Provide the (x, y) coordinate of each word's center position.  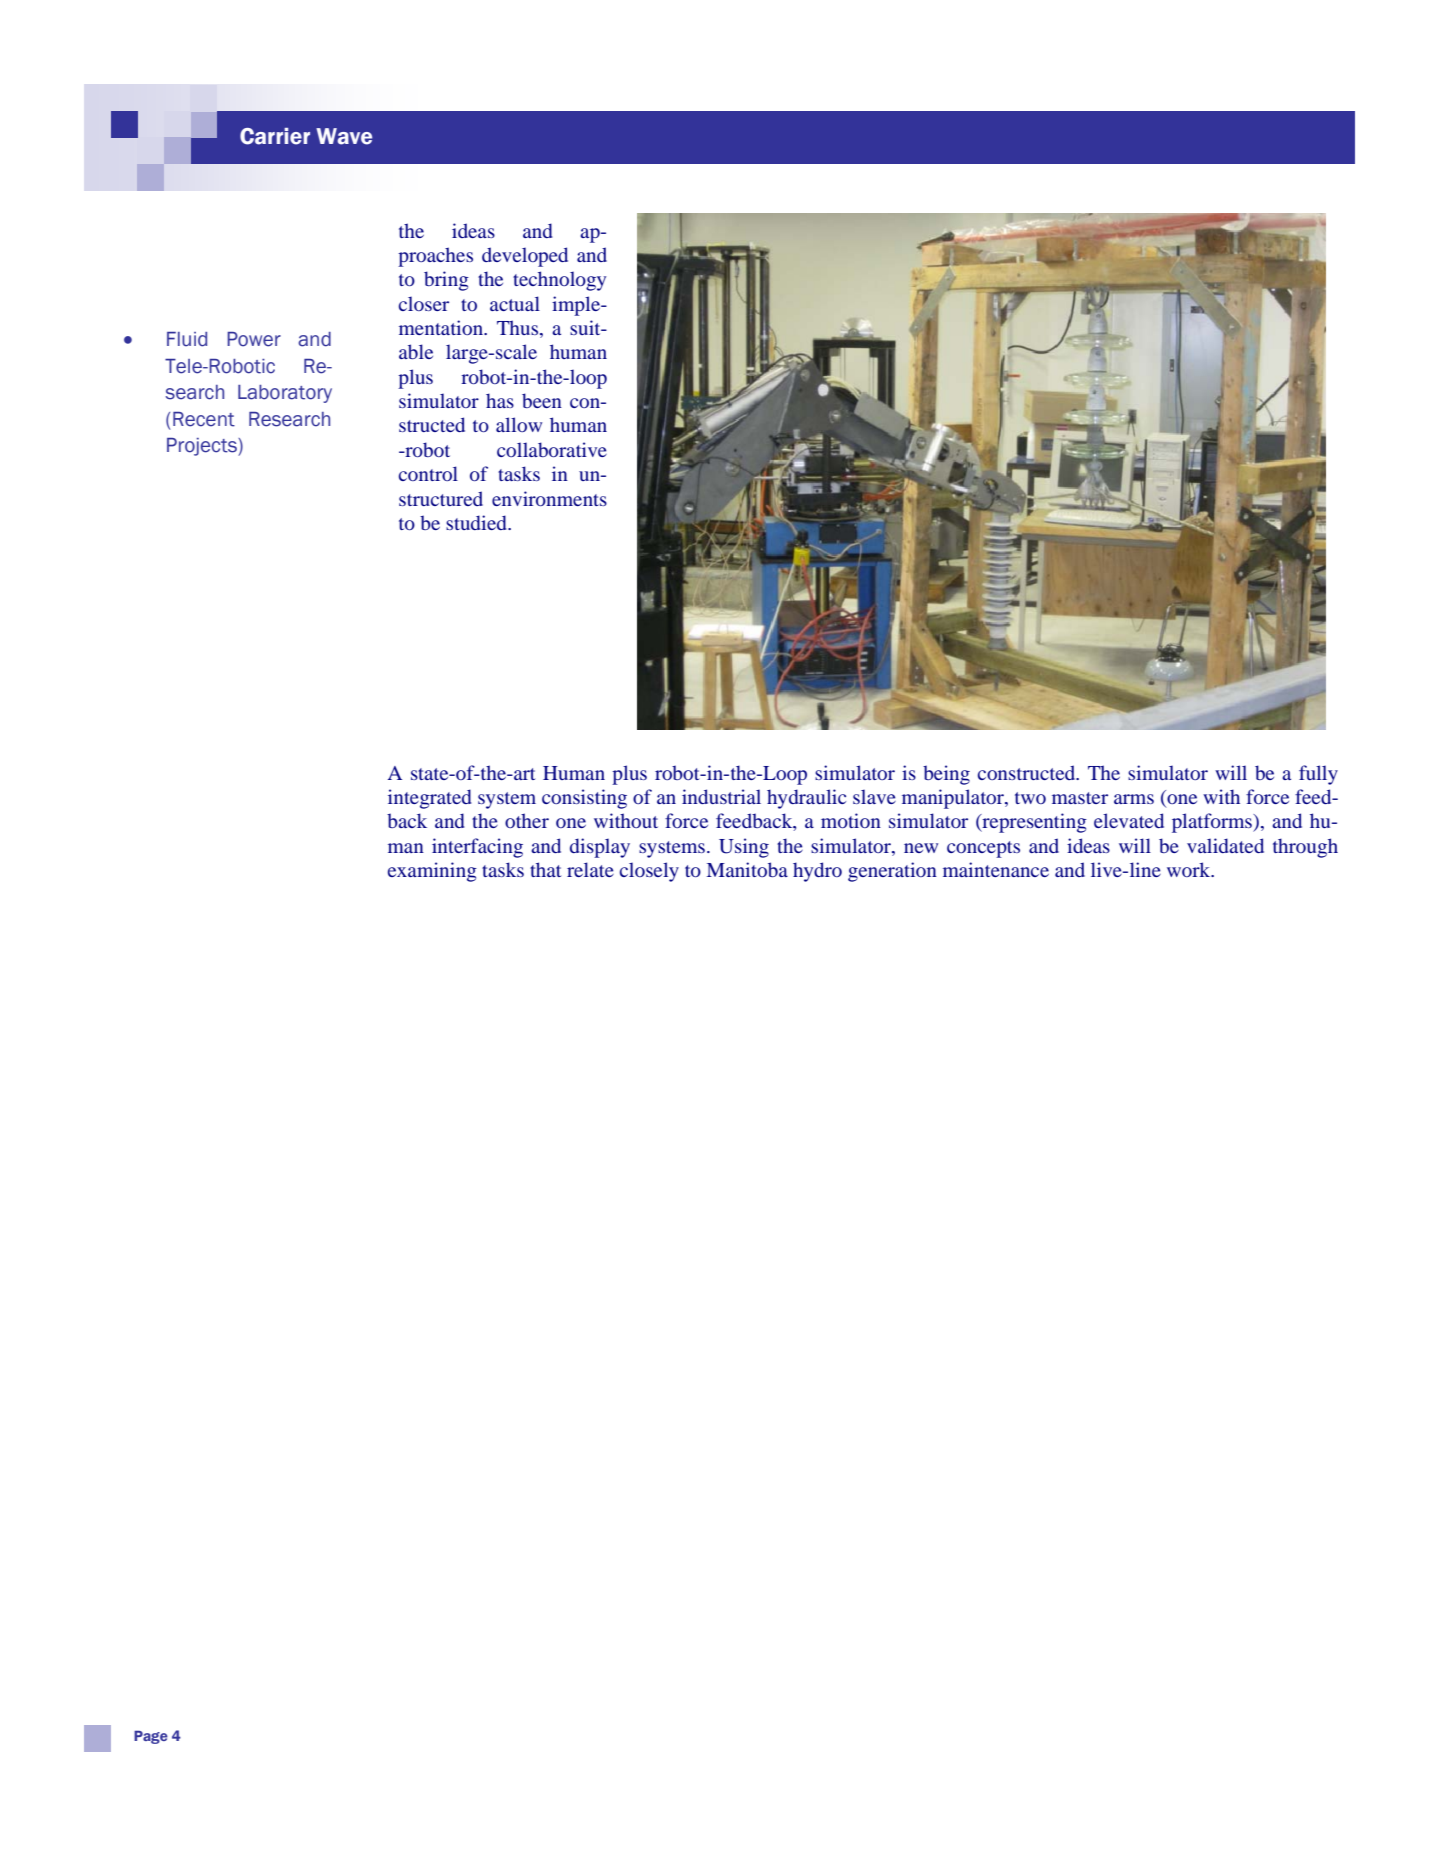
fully (1318, 775)
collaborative (552, 449)
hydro (817, 872)
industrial (721, 796)
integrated (429, 799)
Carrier (275, 136)
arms (1134, 799)
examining (432, 872)
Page (151, 1737)
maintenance (996, 869)
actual (515, 303)
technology (559, 281)
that (545, 869)
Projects (203, 447)
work (1190, 869)
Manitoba (747, 869)
